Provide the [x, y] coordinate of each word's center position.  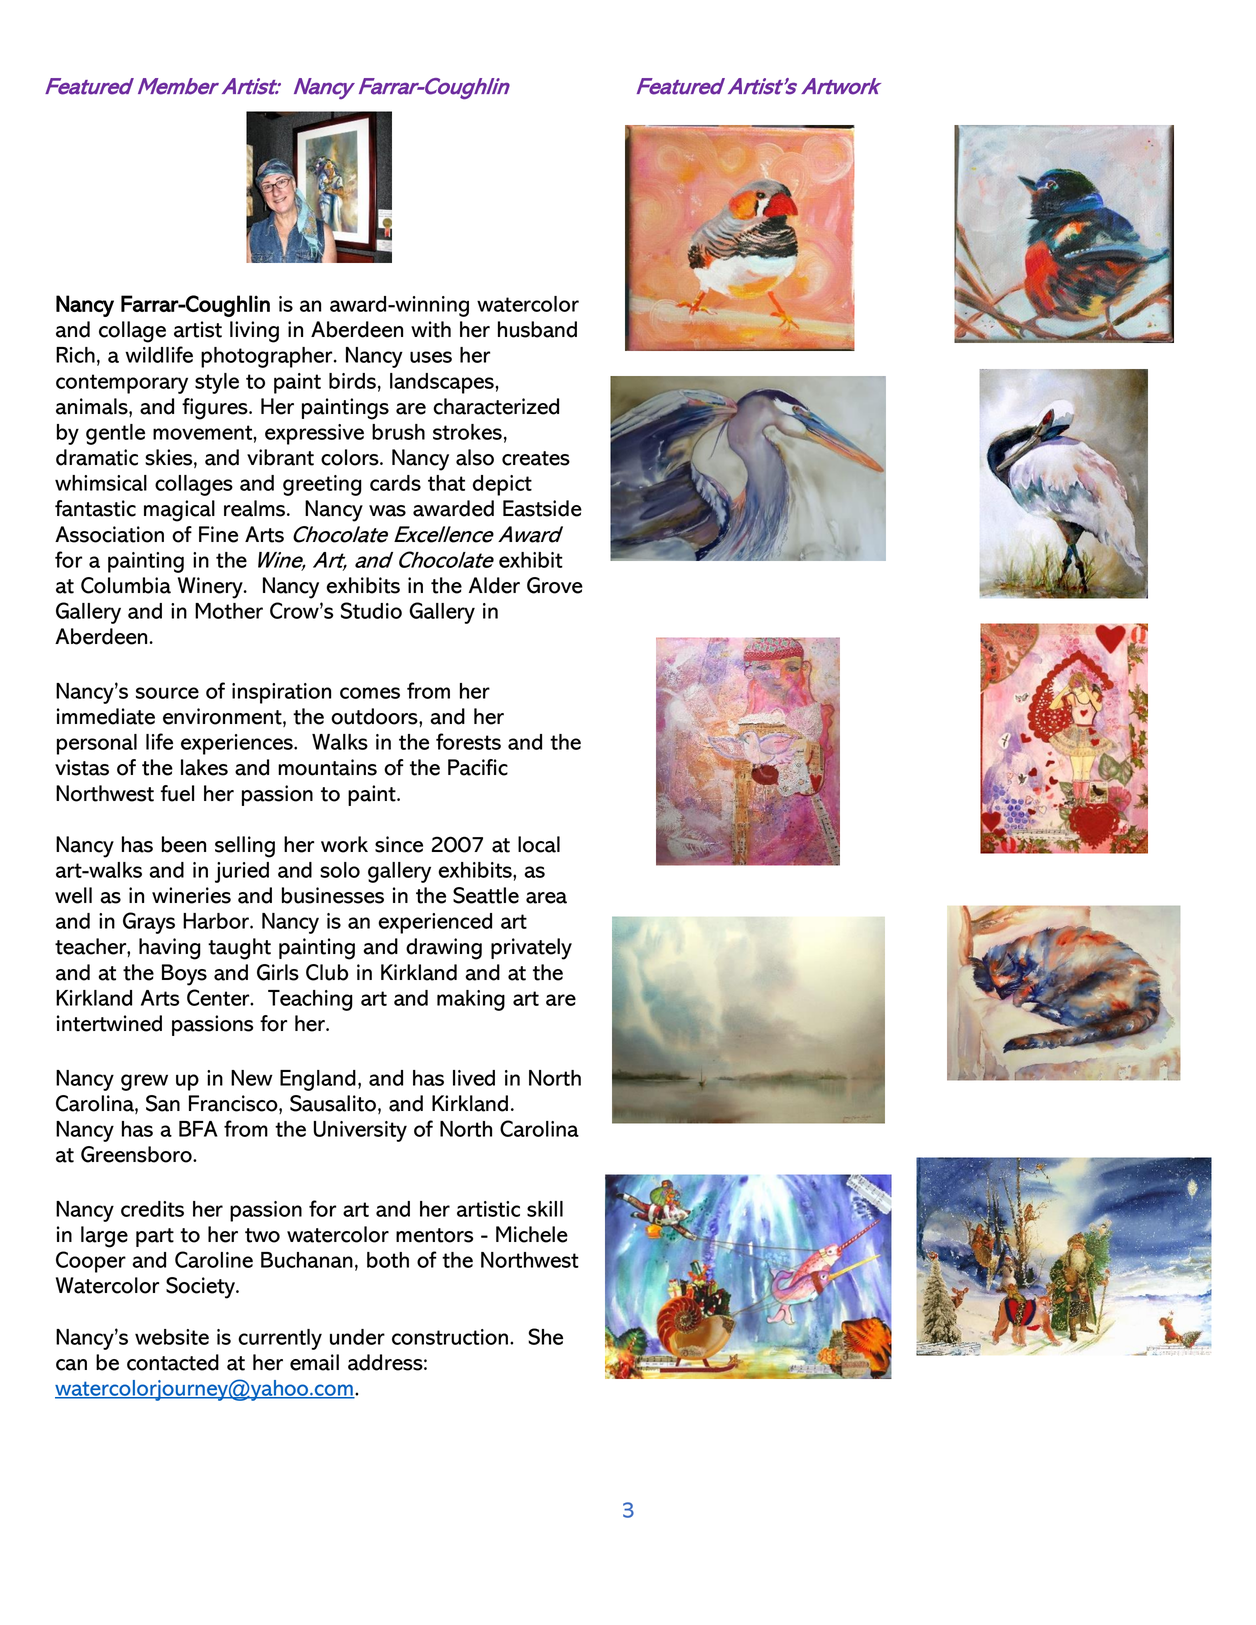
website [172, 1337]
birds [352, 381]
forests [468, 741]
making [471, 1000]
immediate [106, 716]
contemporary [122, 384]
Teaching [310, 1000]
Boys [184, 975]
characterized [496, 406]
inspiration [281, 693]
